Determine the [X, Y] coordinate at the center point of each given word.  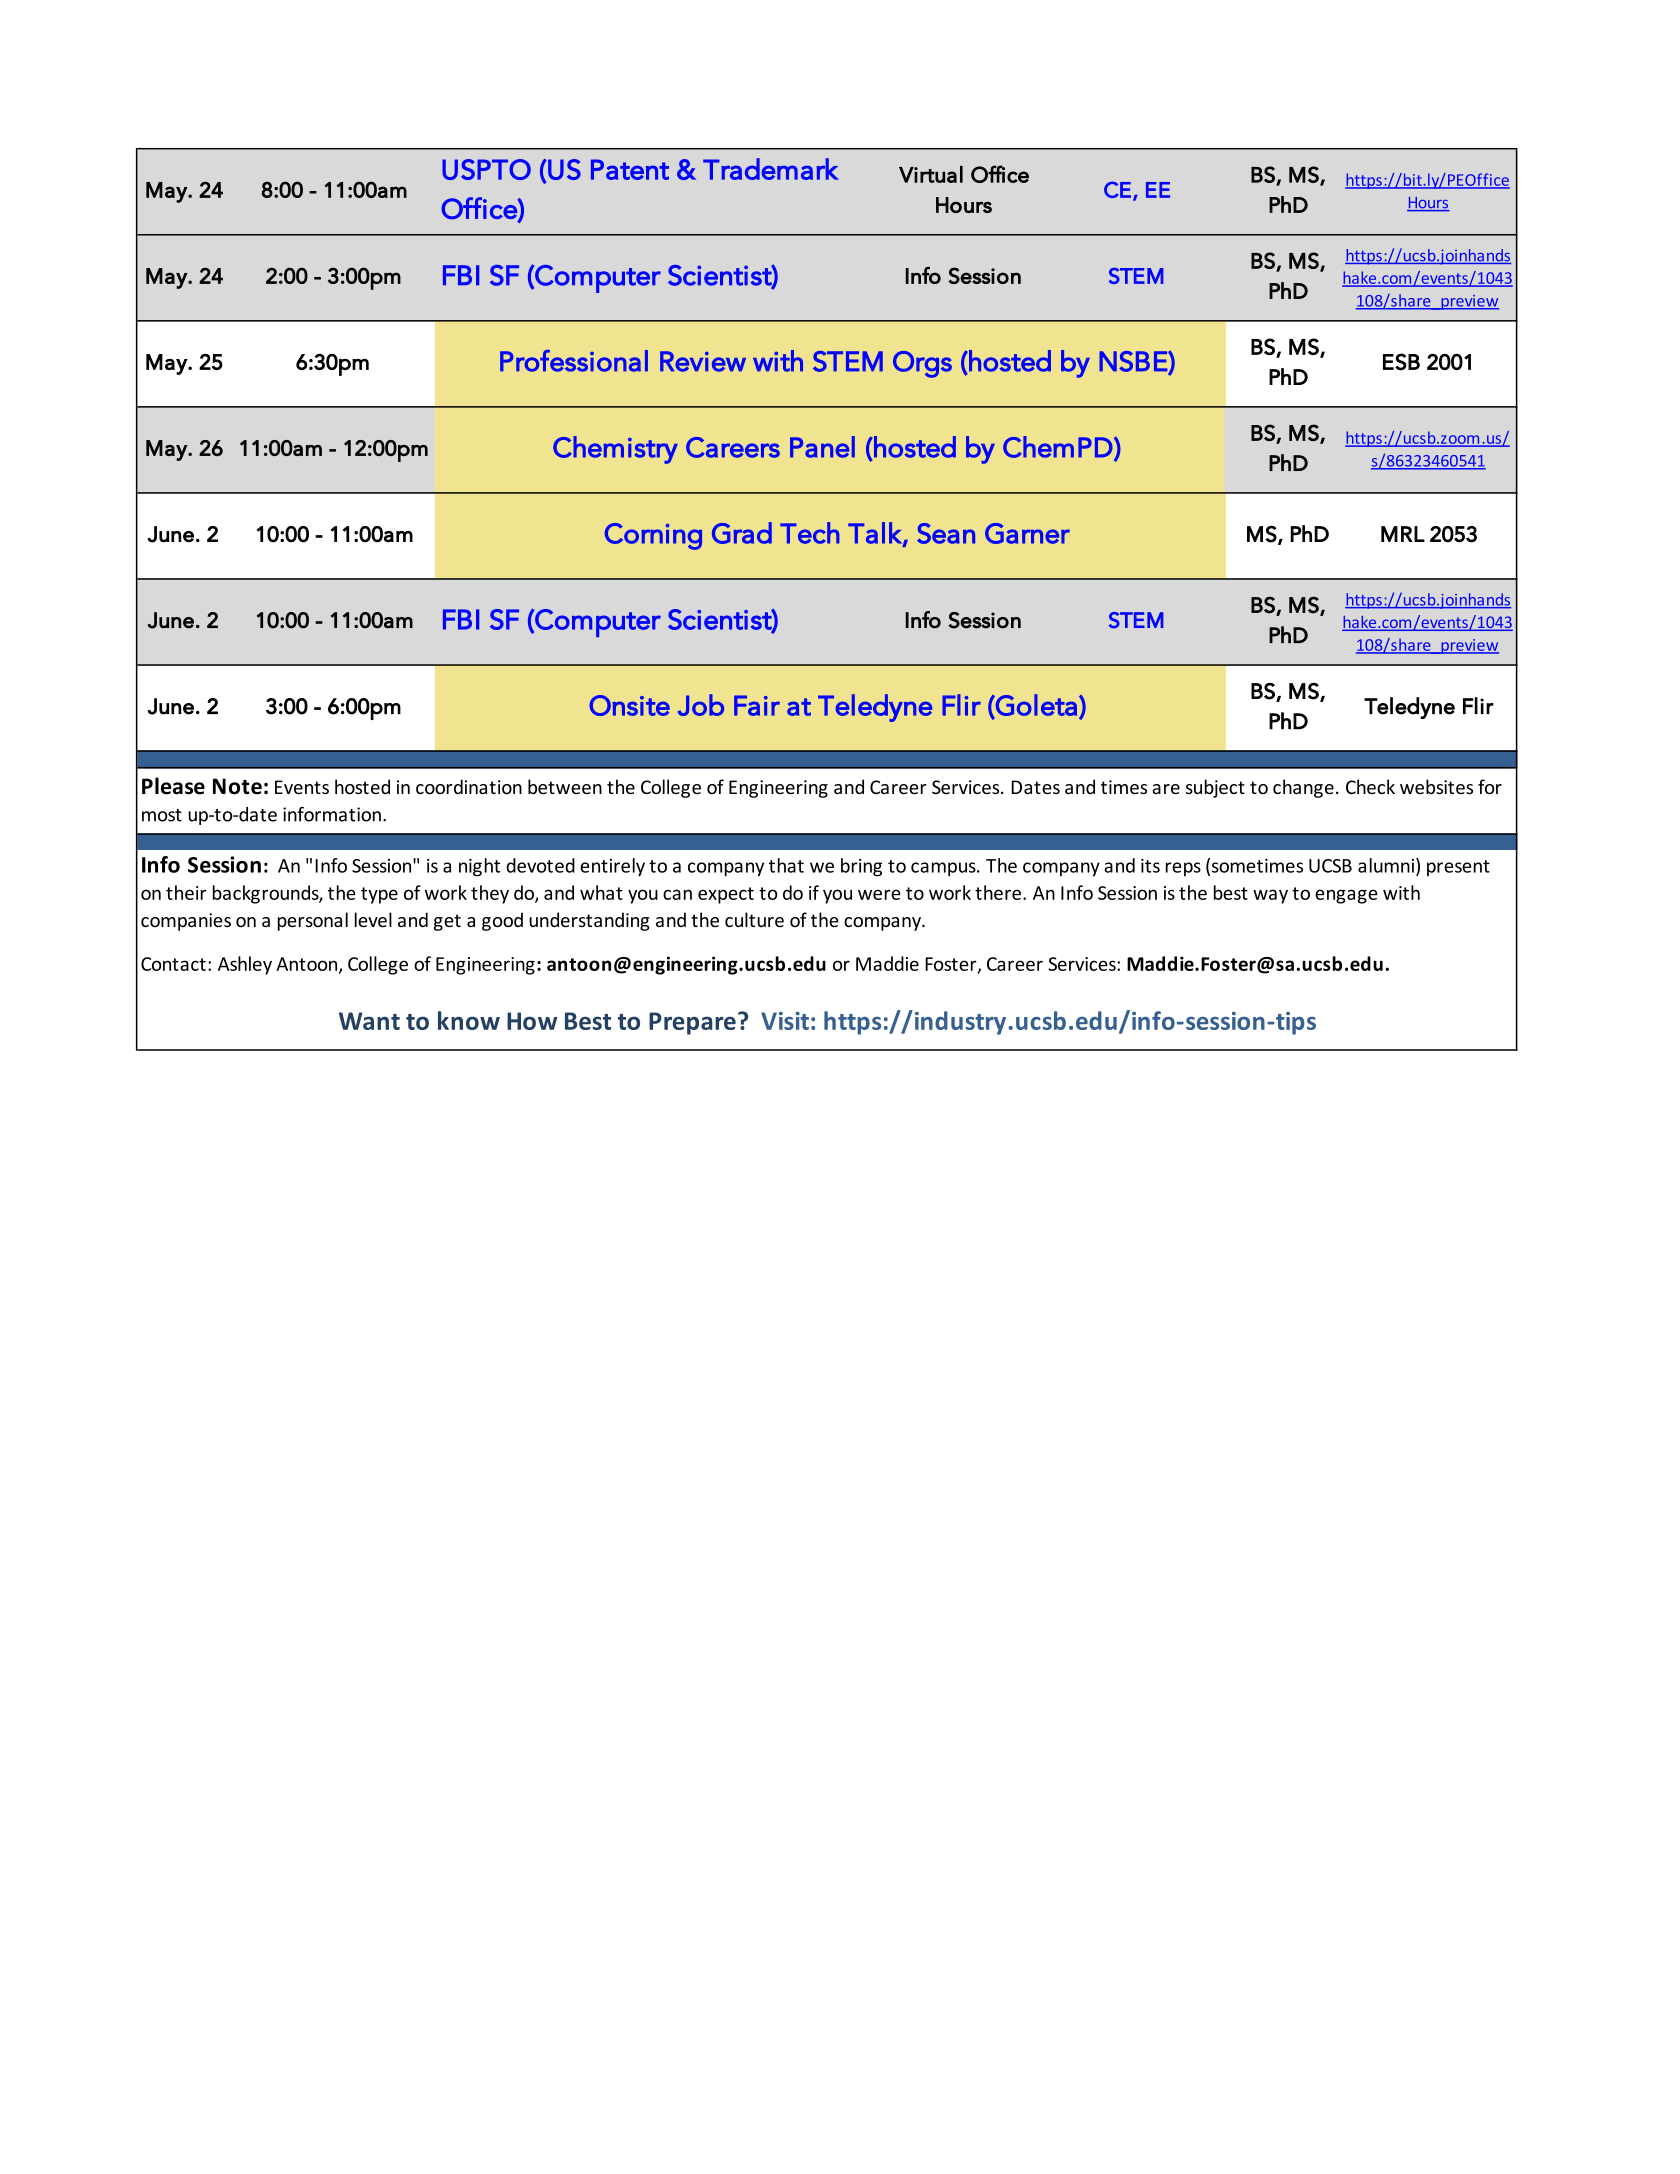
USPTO [486, 169]
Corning [653, 536]
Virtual [931, 174]
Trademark [771, 169]
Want [369, 1021]
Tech [809, 533]
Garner [1027, 533]
